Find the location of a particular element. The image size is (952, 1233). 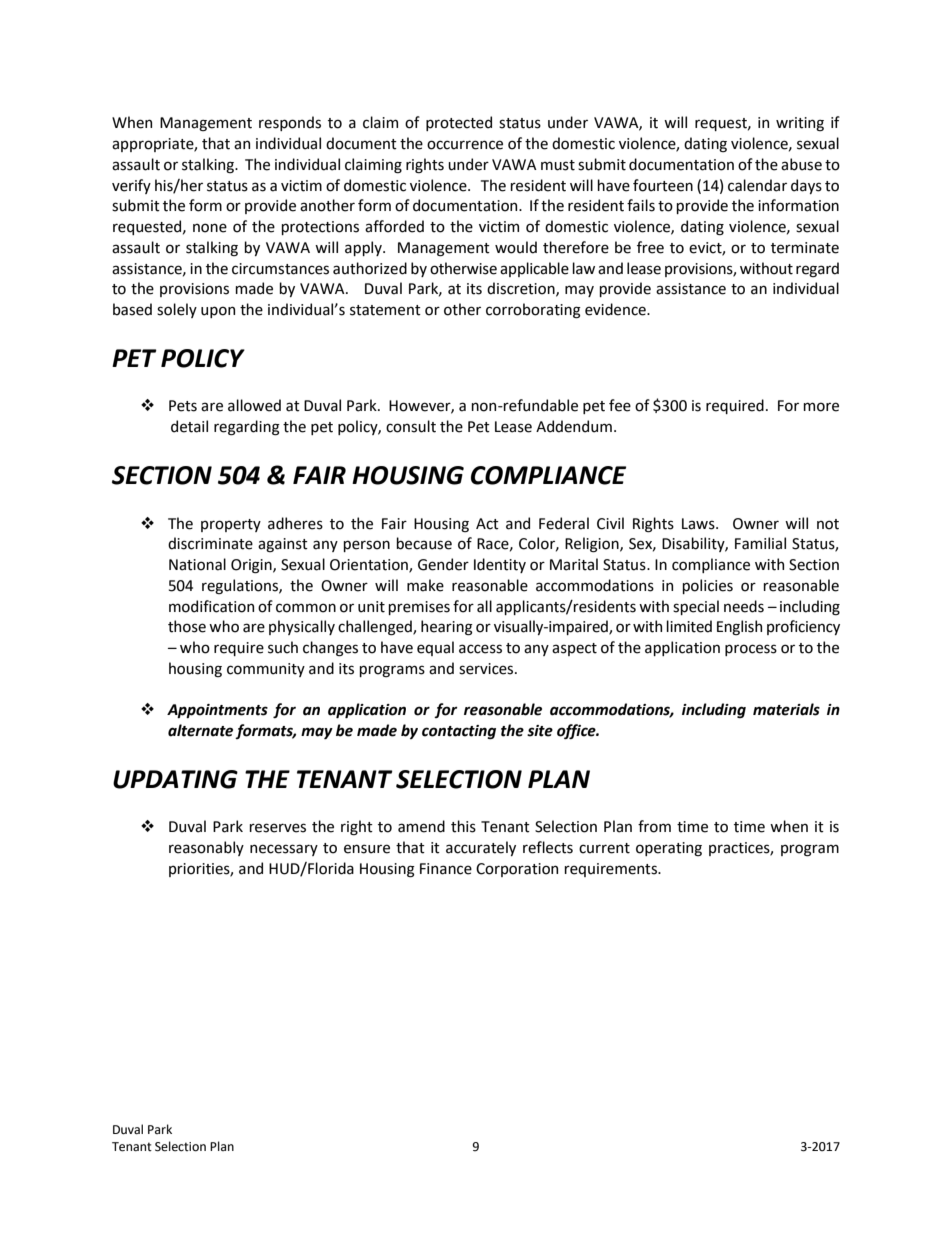

abuse is located at coordinates (801, 164).
